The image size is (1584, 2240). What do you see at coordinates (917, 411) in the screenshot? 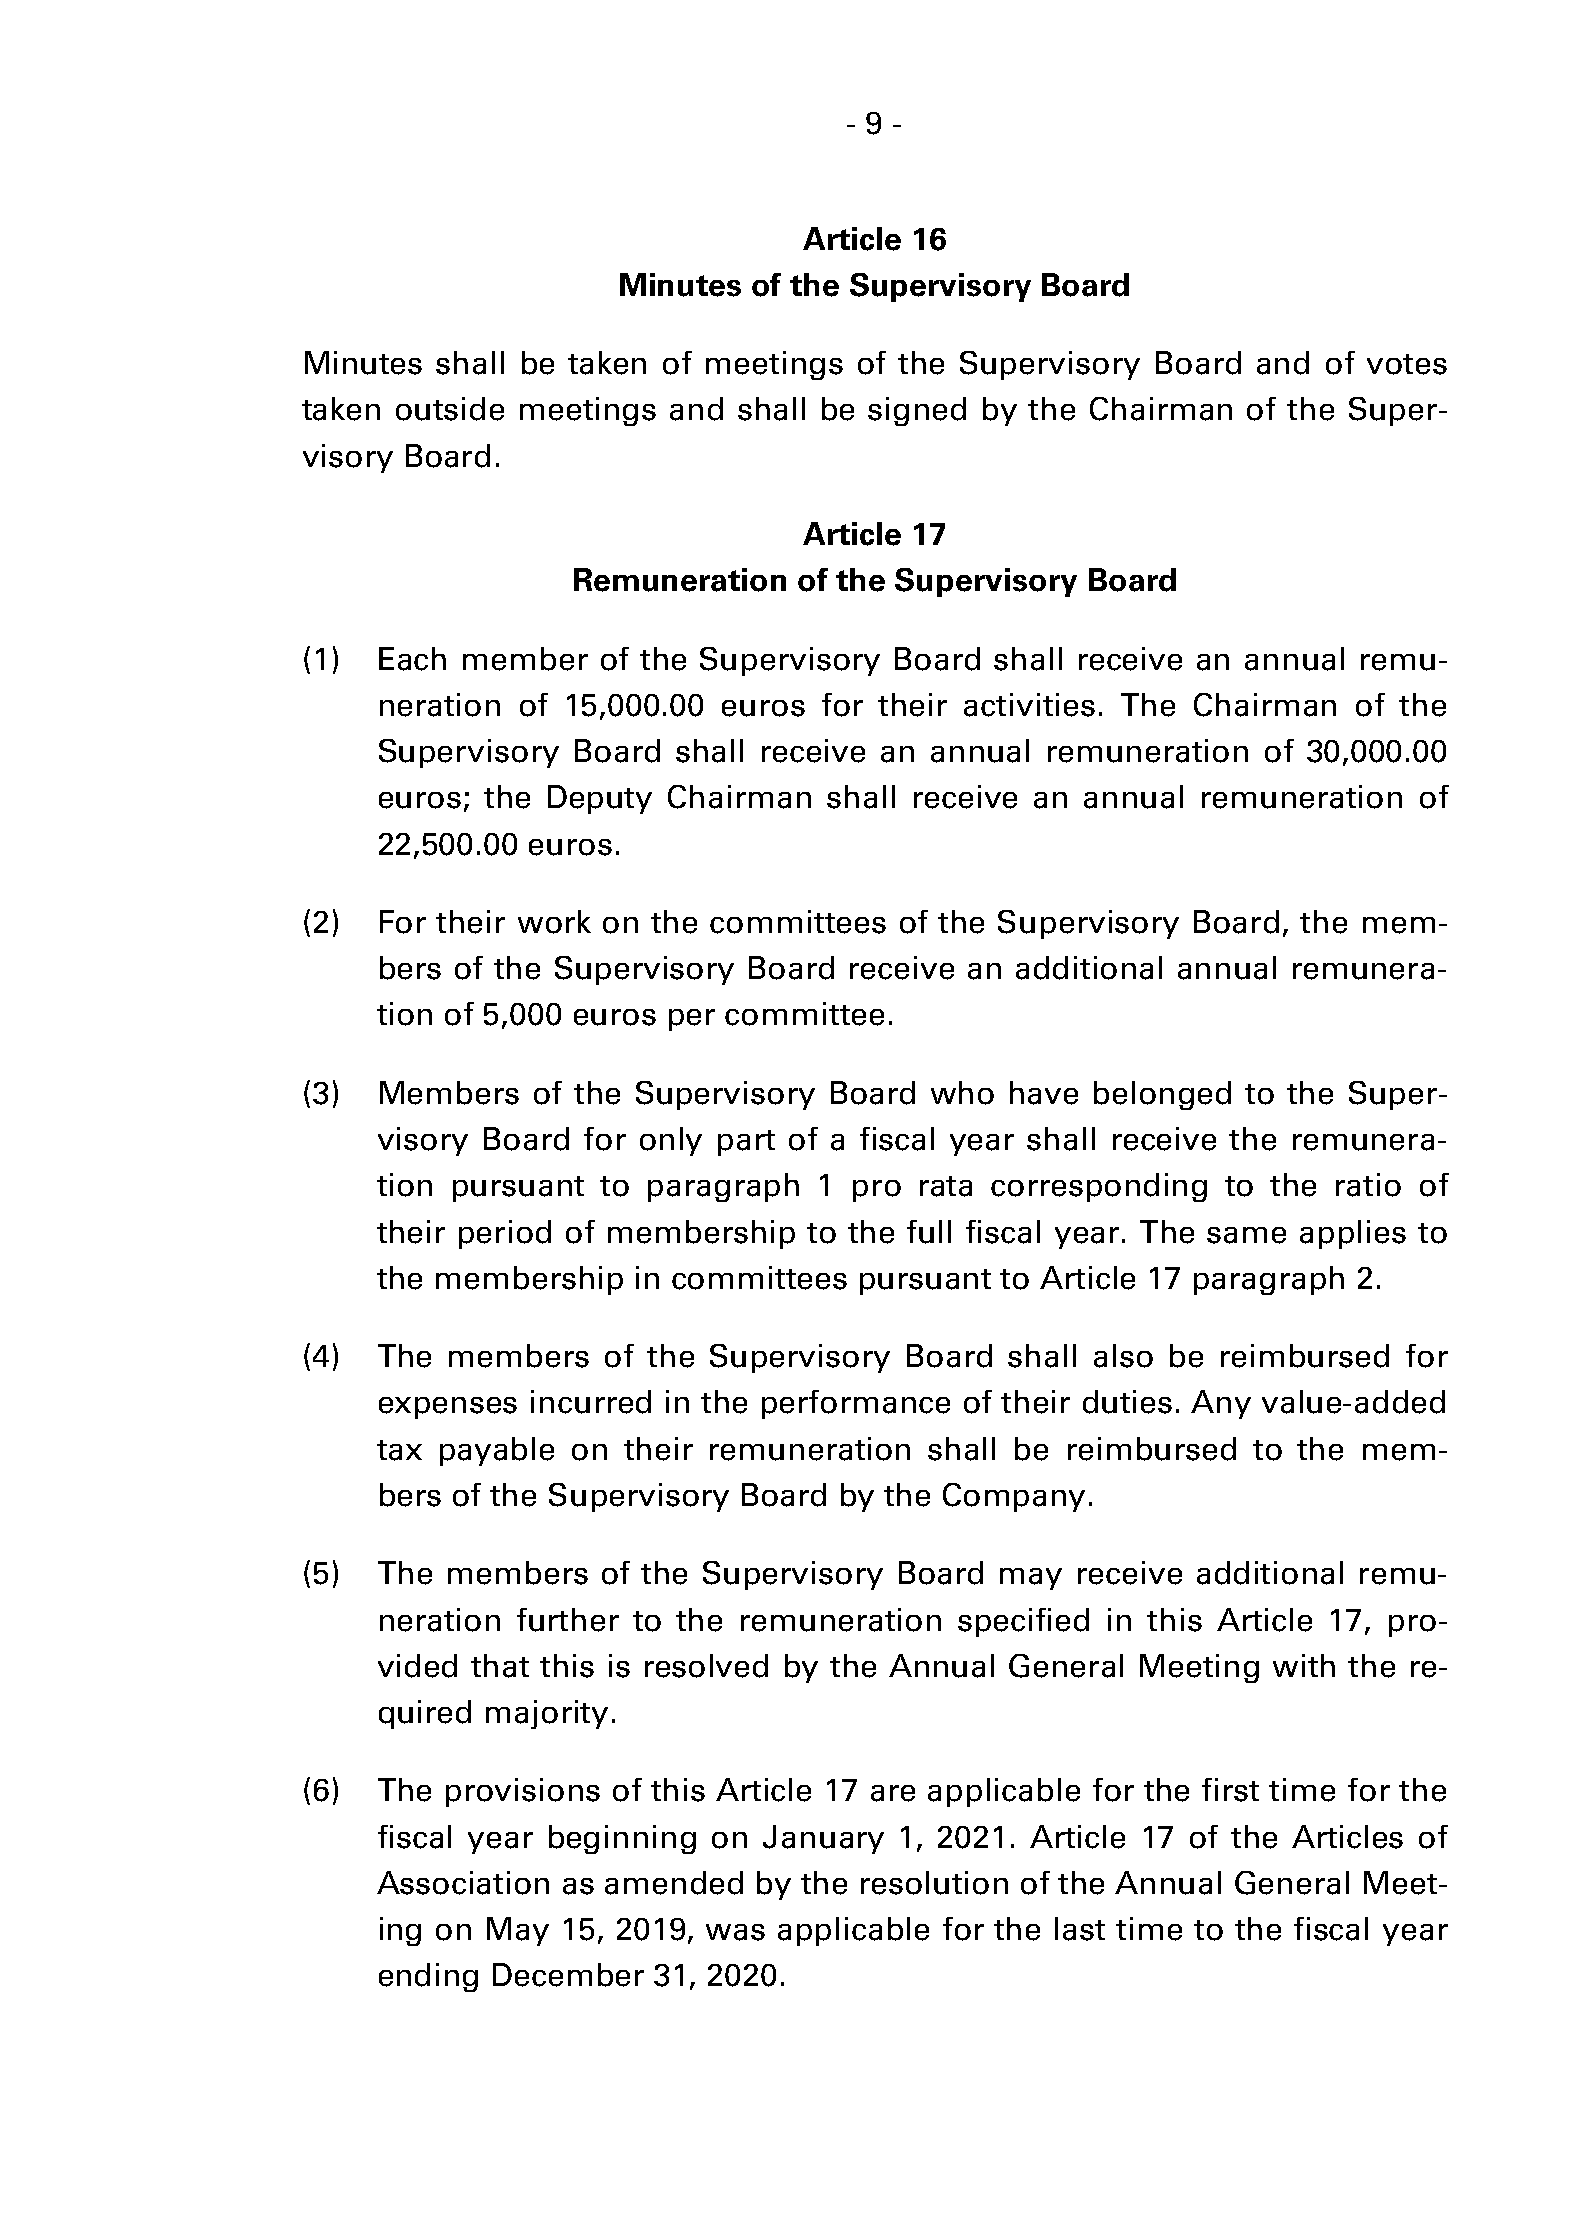
I see `signed` at bounding box center [917, 411].
